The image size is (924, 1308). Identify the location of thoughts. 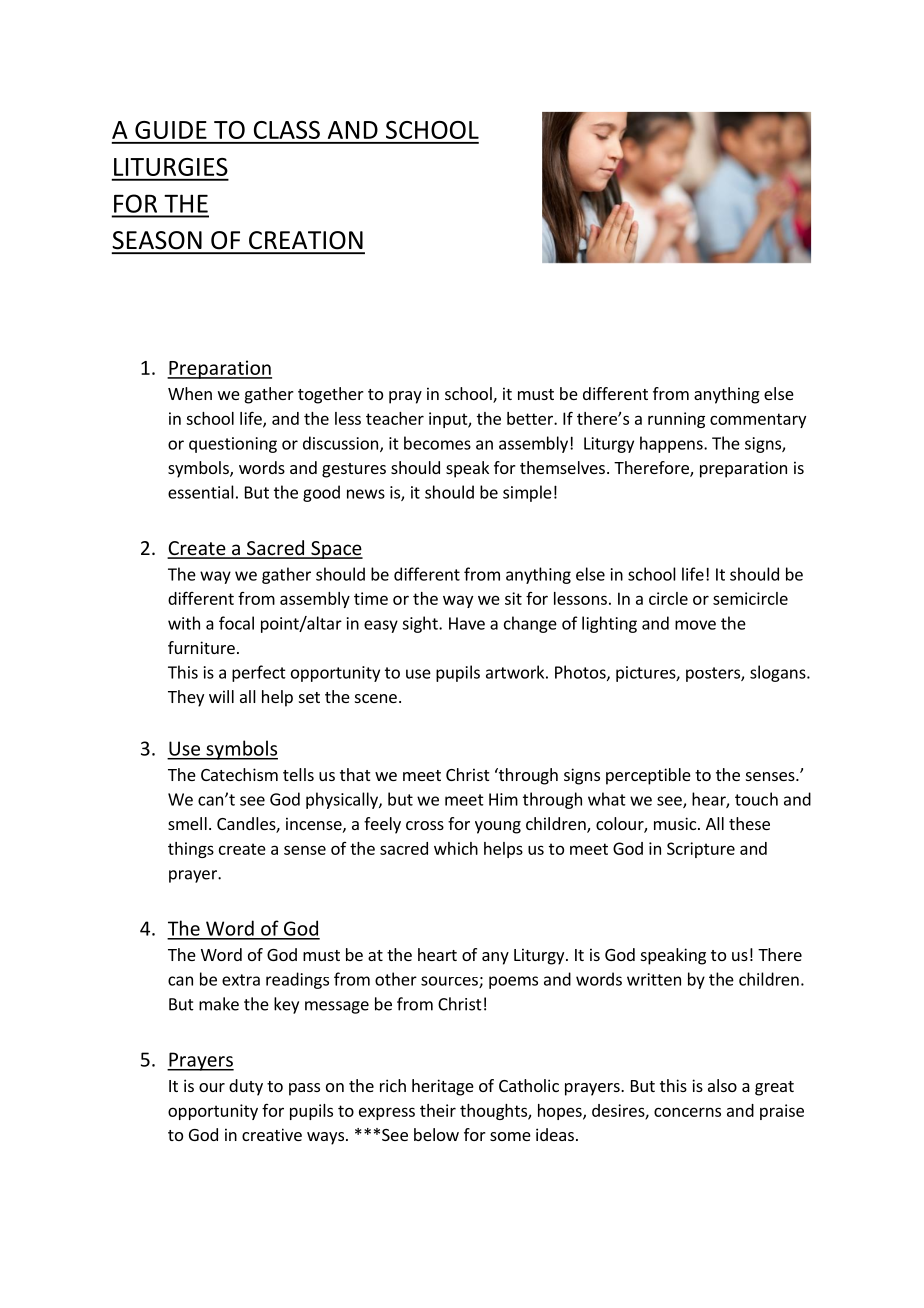
(494, 1112).
